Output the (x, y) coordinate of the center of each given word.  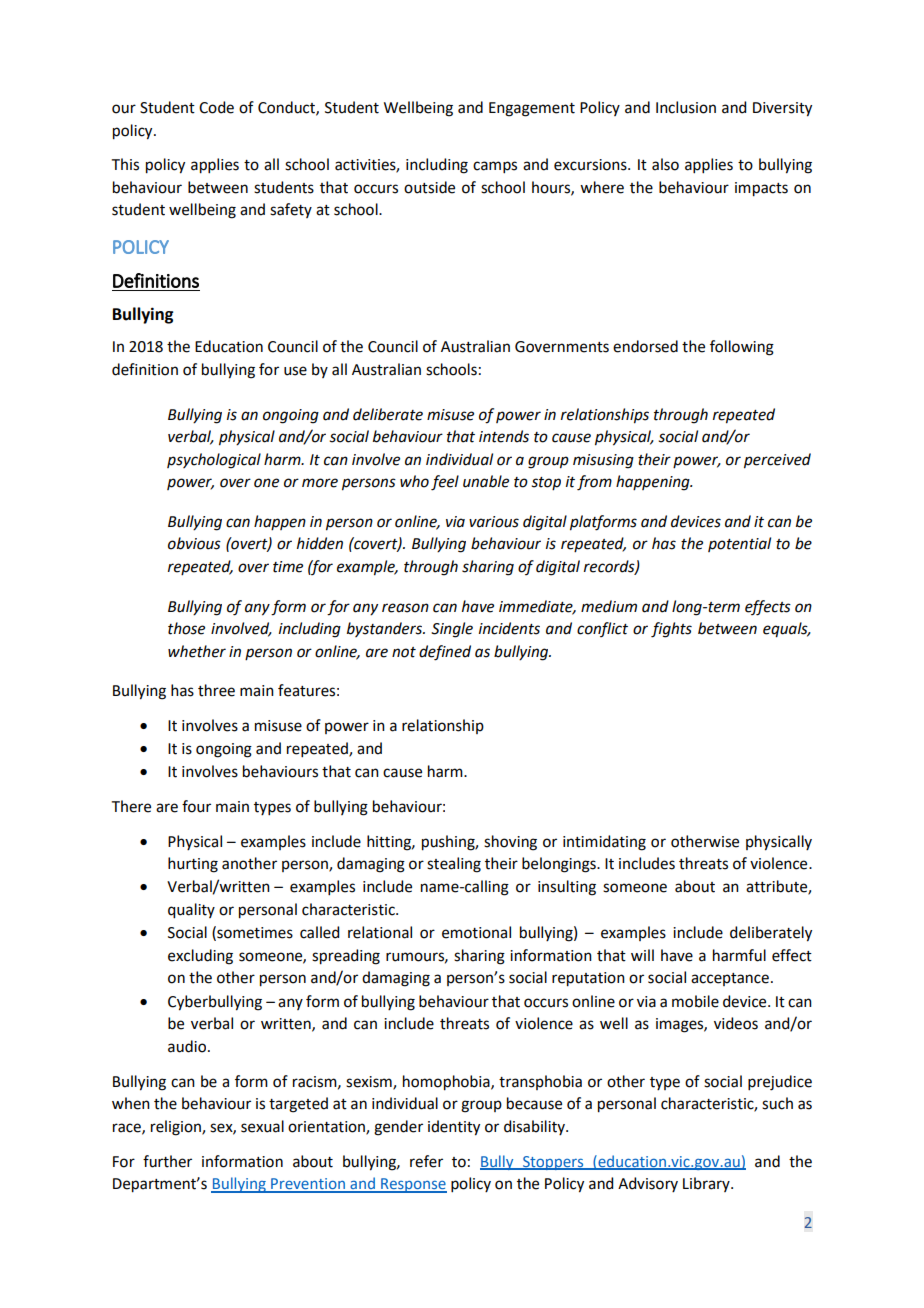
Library (707, 1184)
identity (454, 1128)
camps (495, 167)
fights (671, 630)
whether (197, 651)
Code (216, 107)
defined (445, 653)
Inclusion (686, 107)
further (167, 1161)
